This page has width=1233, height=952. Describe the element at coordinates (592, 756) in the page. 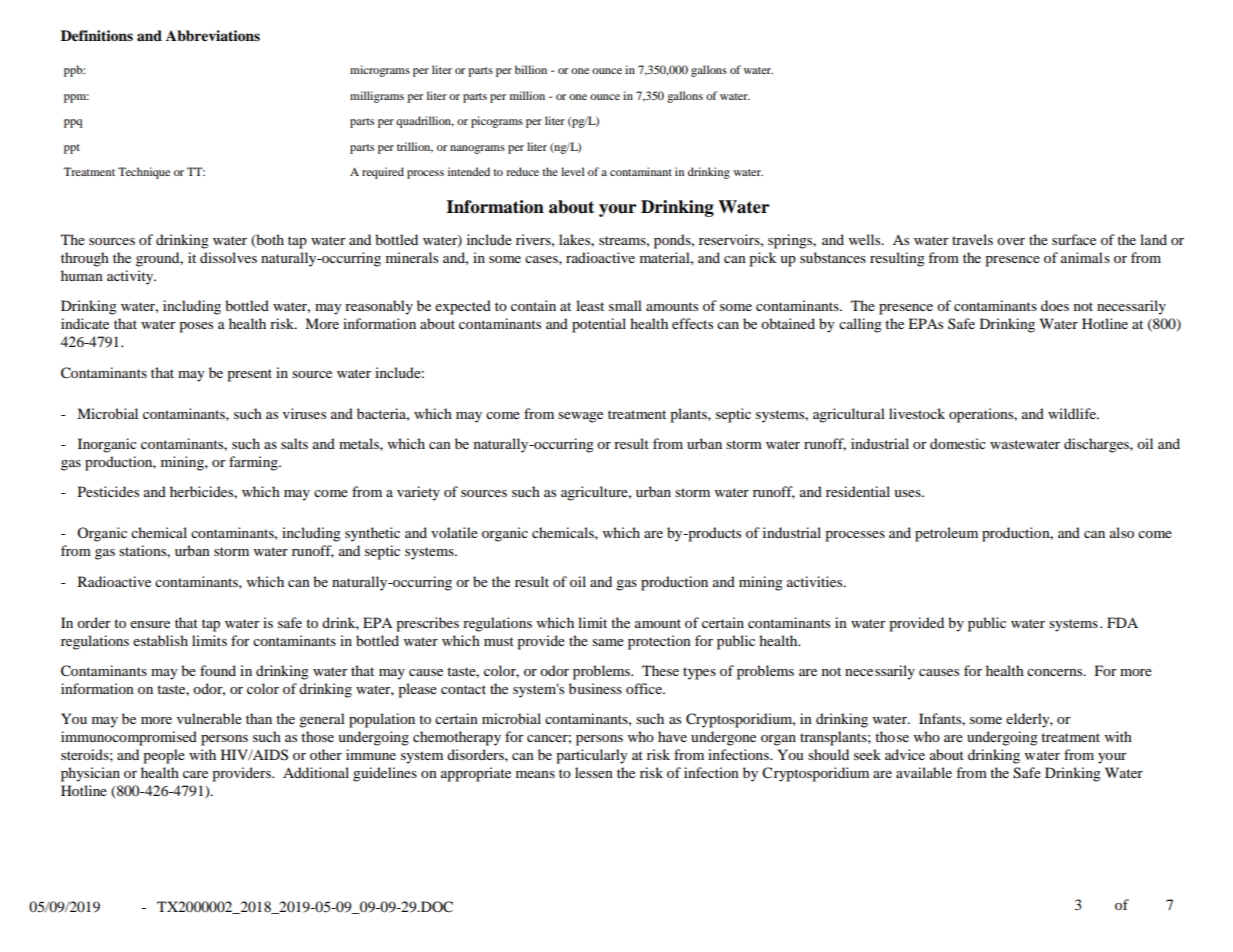

I see `particularly` at that location.
